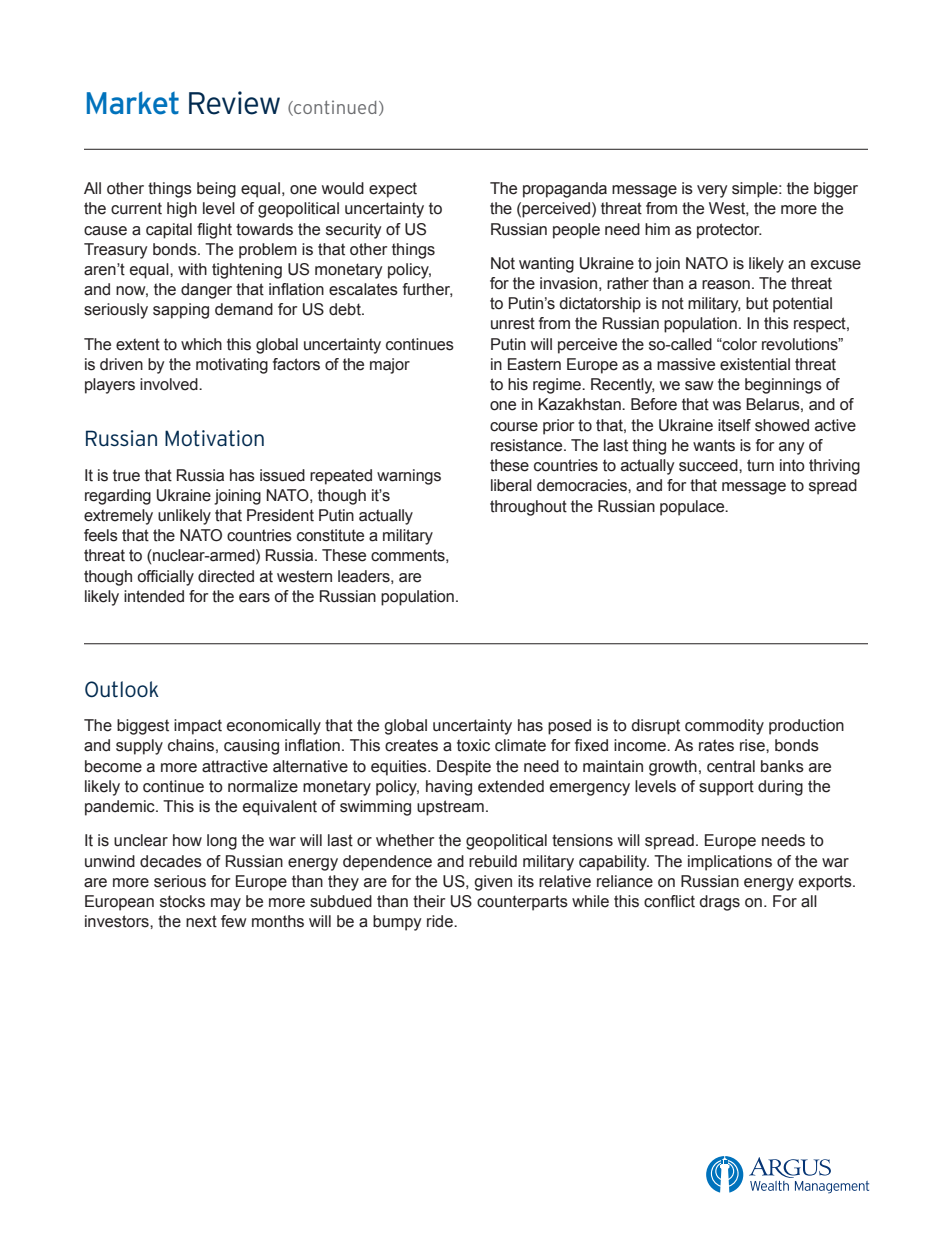 The width and height of the screenshot is (952, 1233). Describe the element at coordinates (393, 190) in the screenshot. I see `expect` at that location.
